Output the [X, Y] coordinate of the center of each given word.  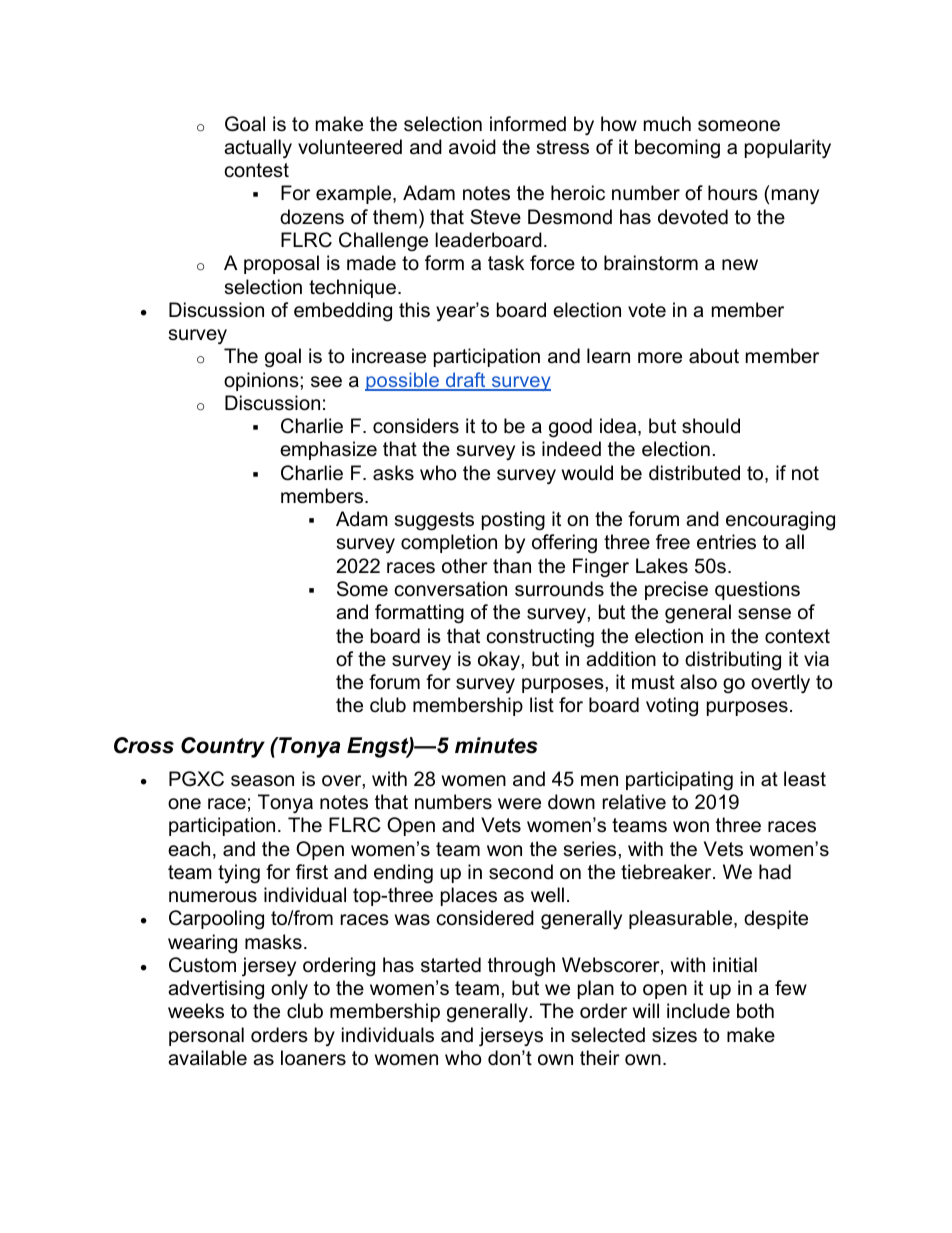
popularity [788, 149]
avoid [472, 147]
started [451, 965]
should [711, 426]
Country [223, 747]
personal [206, 1036]
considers [416, 426]
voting [672, 707]
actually [258, 149]
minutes [496, 745]
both [755, 1011]
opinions [262, 381]
